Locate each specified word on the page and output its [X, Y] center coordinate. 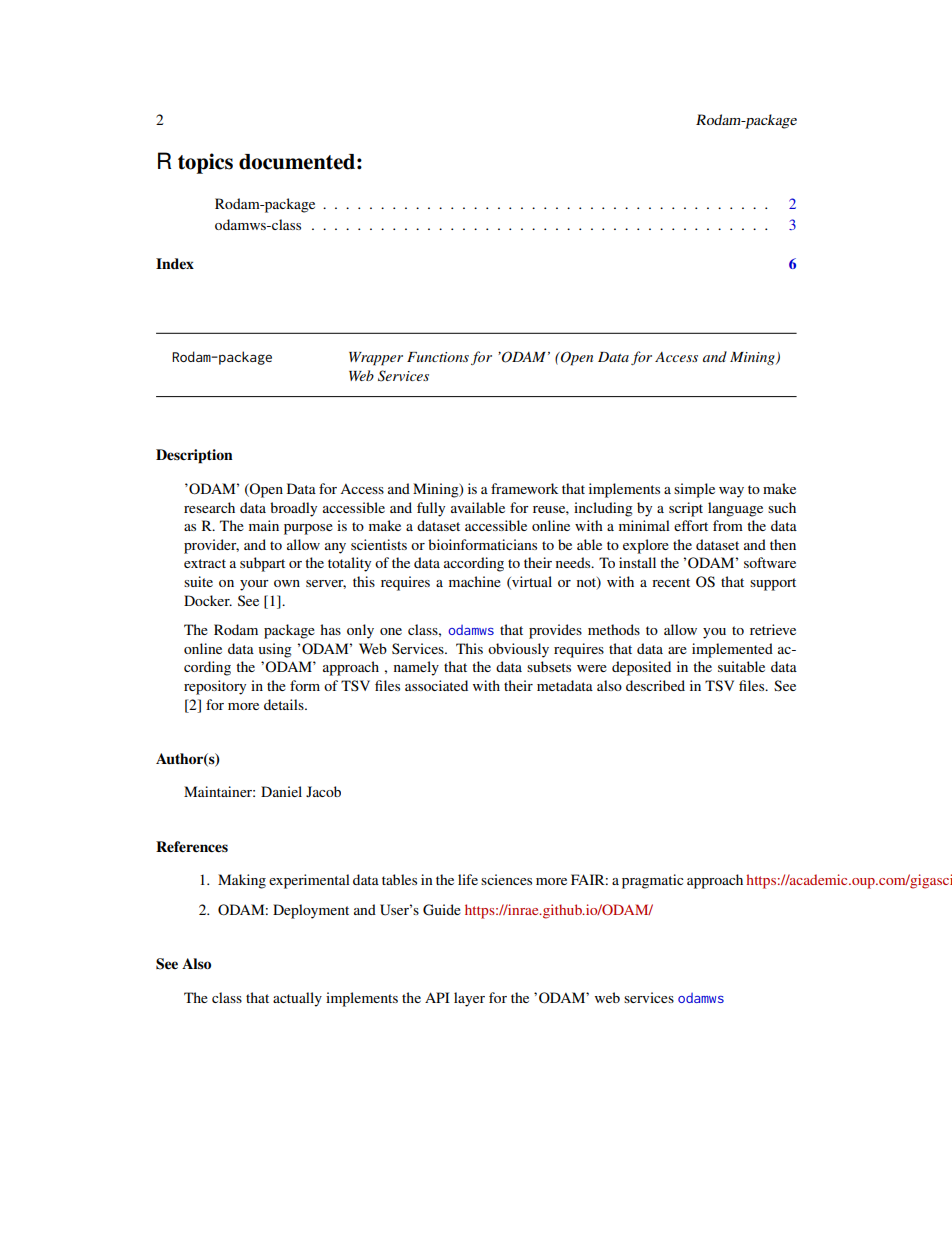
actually [297, 999]
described [655, 685]
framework [525, 488]
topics [205, 163]
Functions [438, 357]
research [209, 507]
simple [694, 490]
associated [436, 685]
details [285, 704]
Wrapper [376, 359]
